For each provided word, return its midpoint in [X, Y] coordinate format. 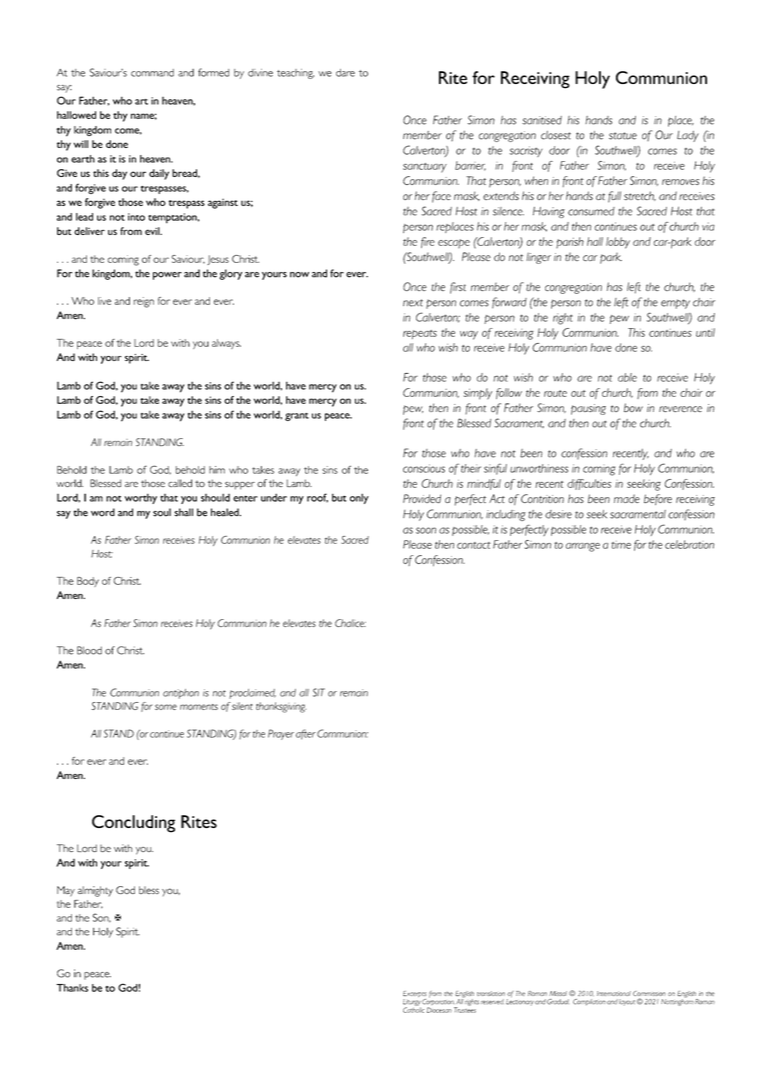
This [636, 332]
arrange [583, 547]
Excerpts [414, 995]
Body [88, 582]
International [614, 993]
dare [345, 73]
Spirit [128, 932]
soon [426, 530]
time [621, 545]
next [413, 303]
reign [144, 302]
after [306, 734]
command [152, 73]
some [166, 707]
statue [623, 136]
